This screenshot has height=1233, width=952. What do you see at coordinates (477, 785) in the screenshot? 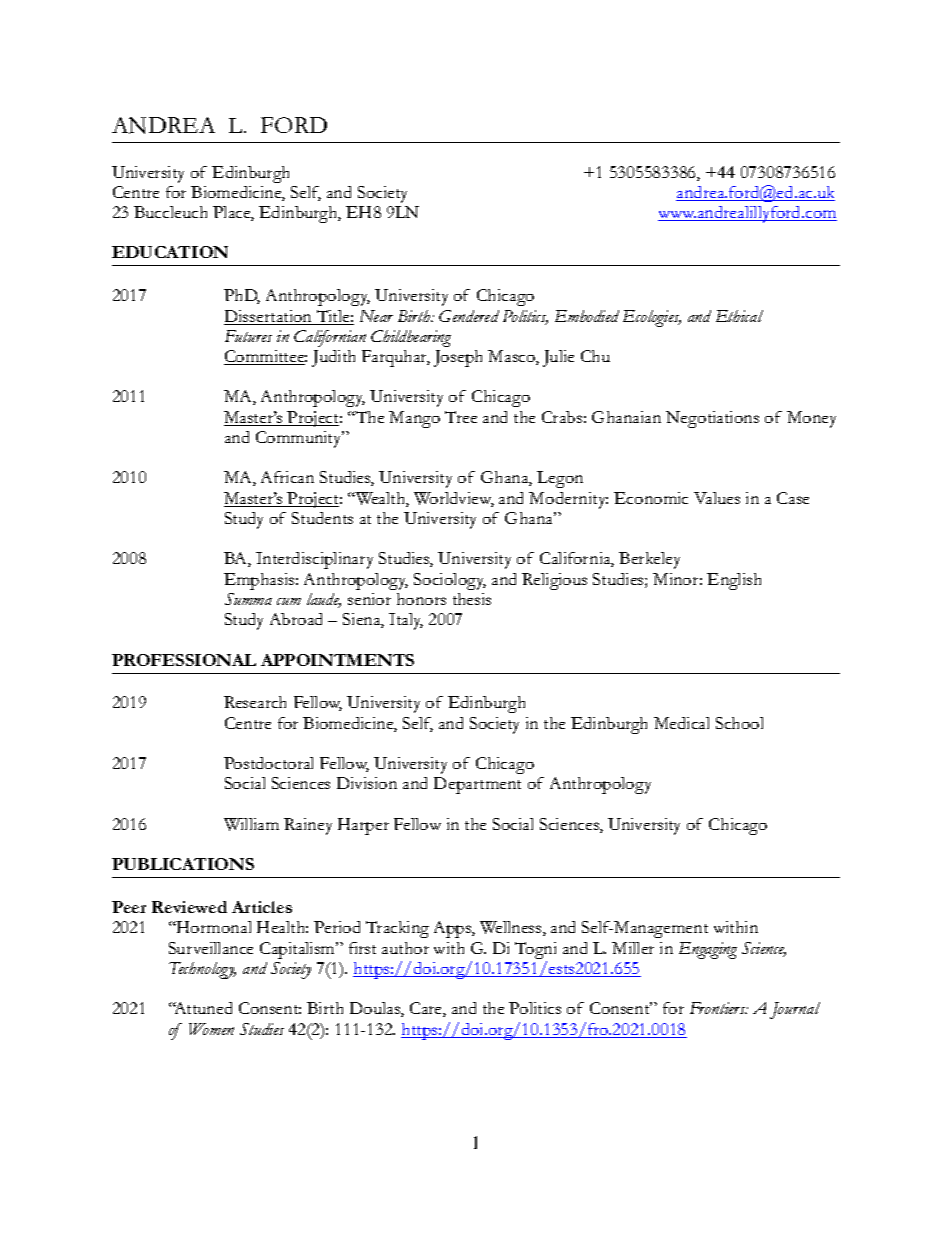
I see `Department` at bounding box center [477, 785].
